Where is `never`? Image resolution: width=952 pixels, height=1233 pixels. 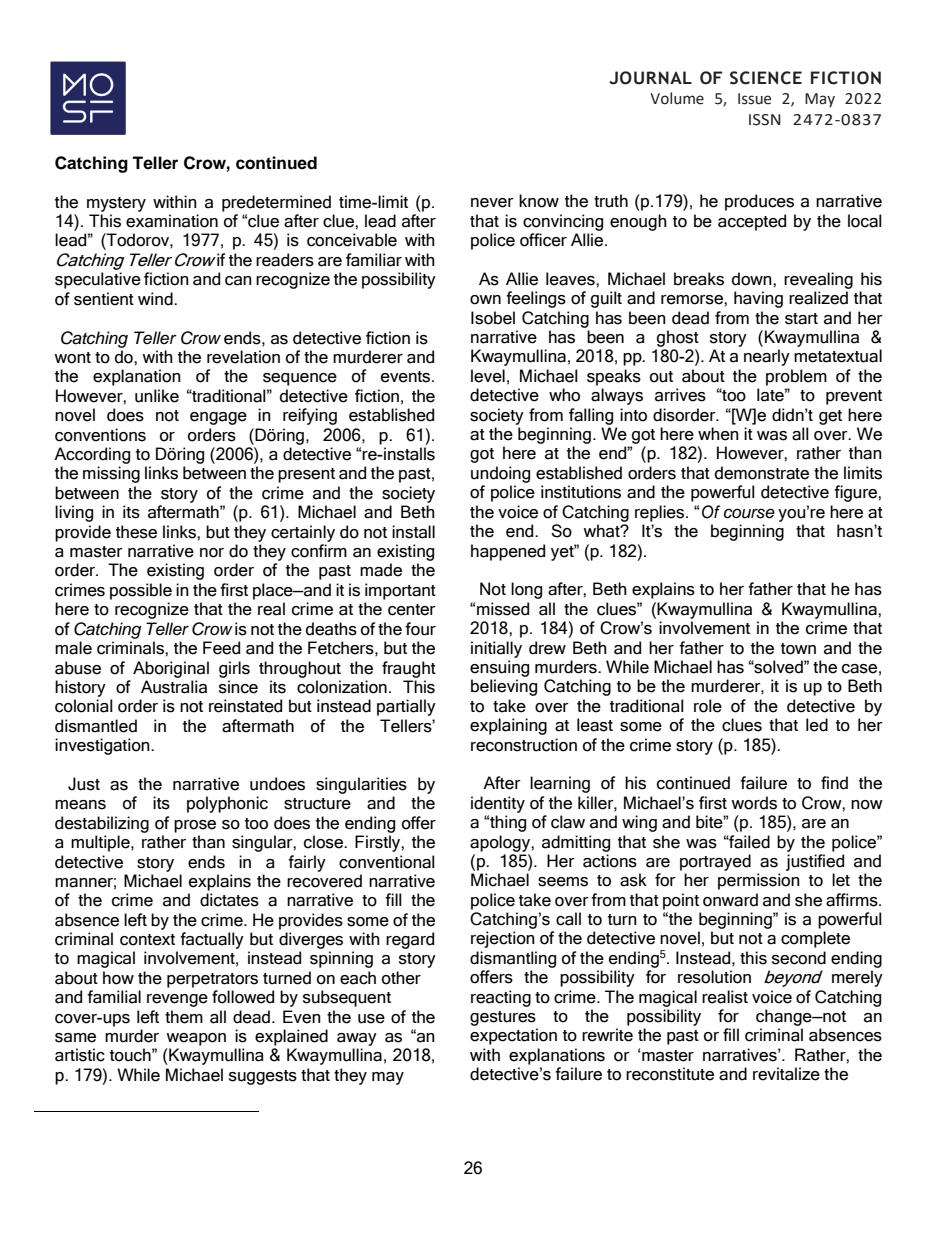 never is located at coordinates (492, 203).
